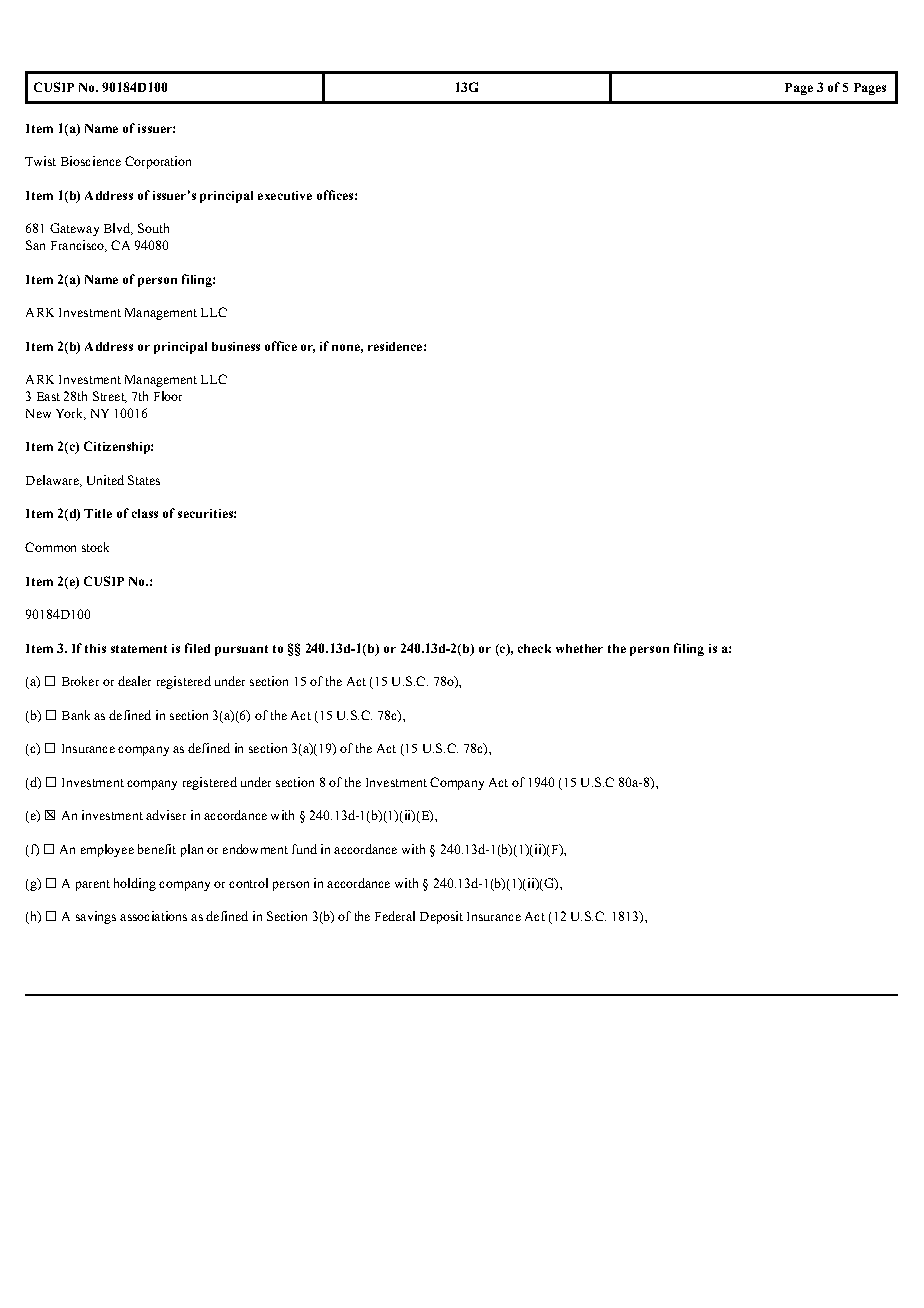  Describe the element at coordinates (534, 648) in the screenshot. I see `check` at that location.
